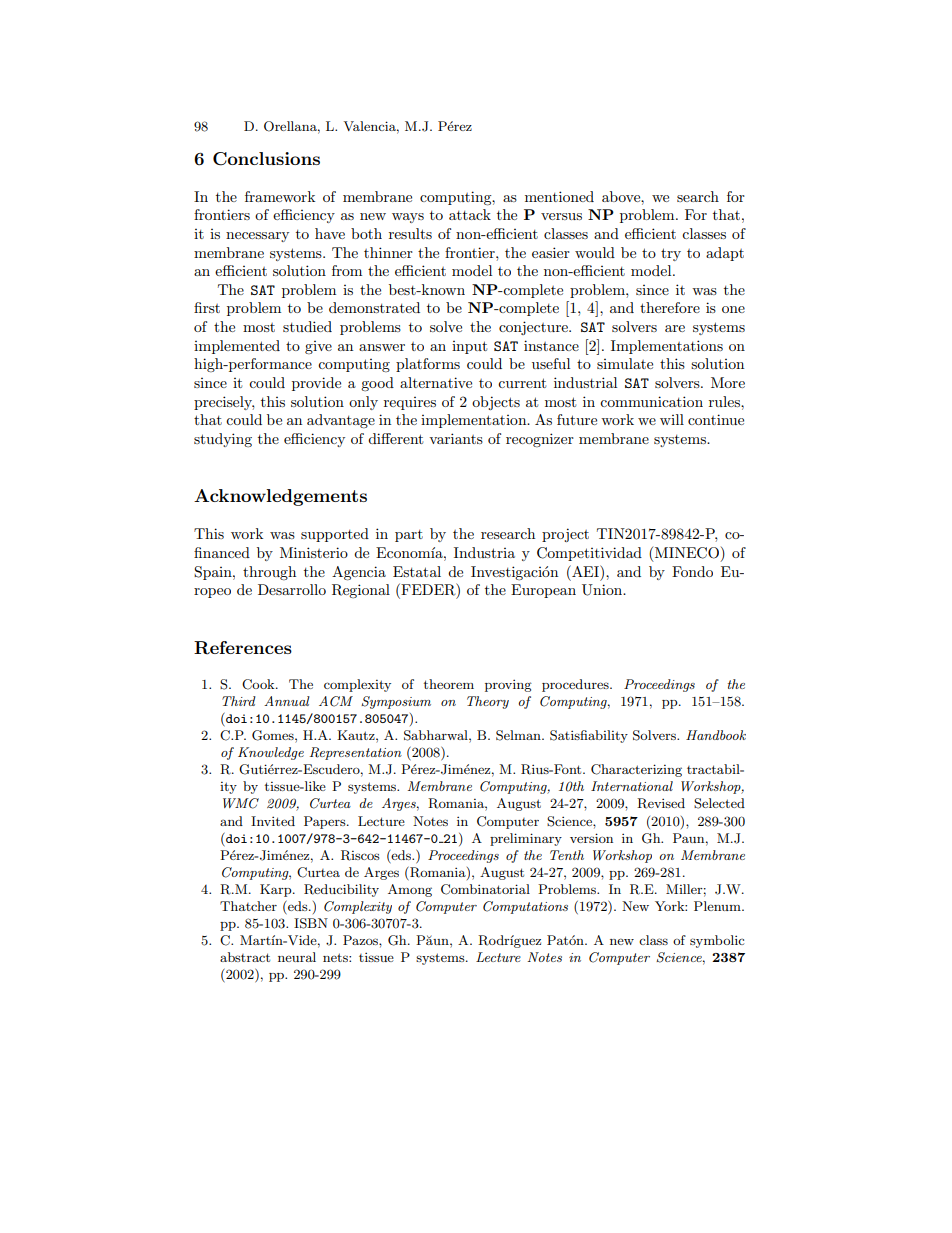 The width and height of the screenshot is (952, 1233). What do you see at coordinates (245, 957) in the screenshot?
I see `abstract` at bounding box center [245, 957].
